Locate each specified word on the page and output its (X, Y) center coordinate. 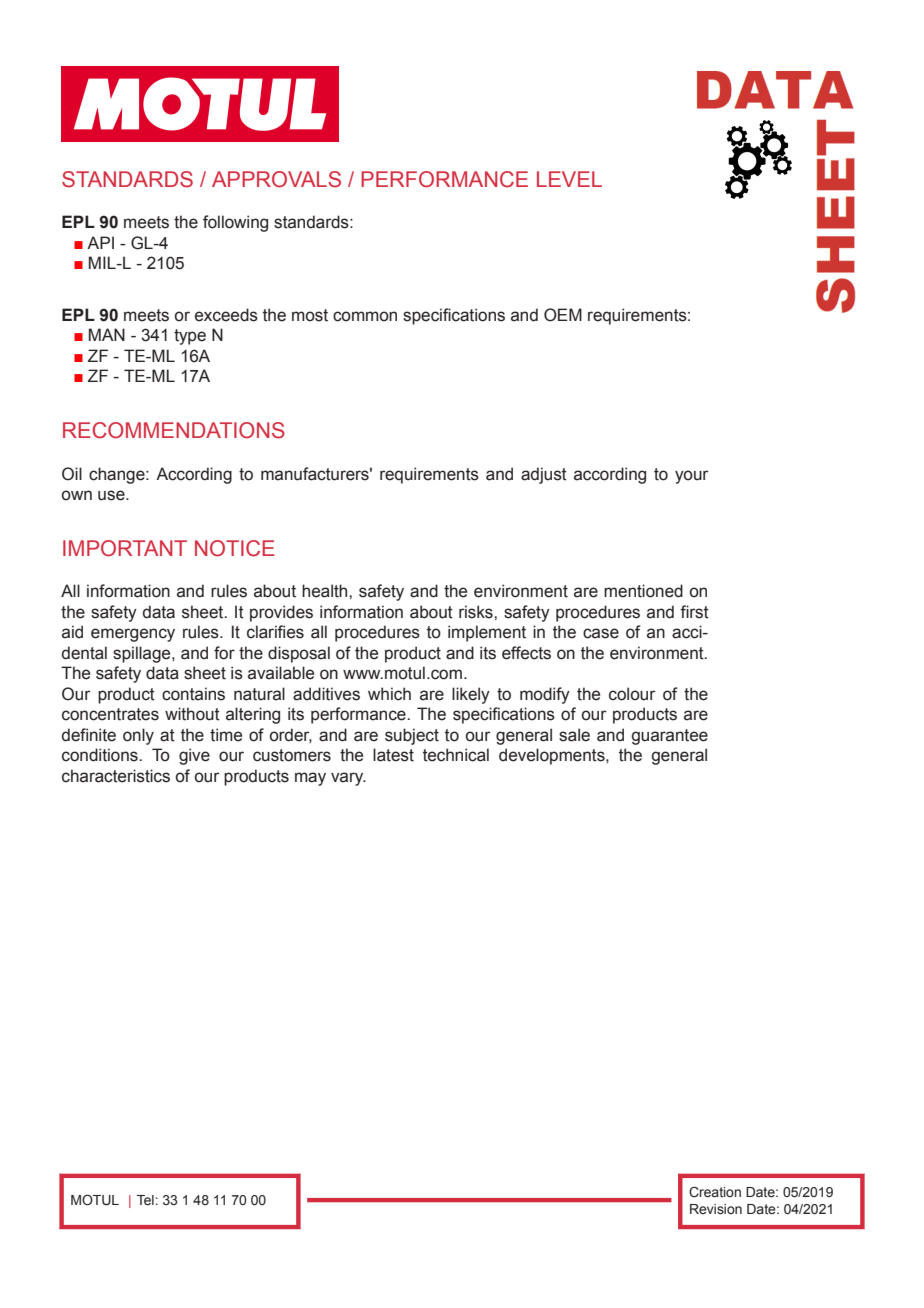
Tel (145, 1200)
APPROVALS (276, 179)
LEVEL (569, 179)
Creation (715, 1192)
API (100, 242)
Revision (716, 1209)
